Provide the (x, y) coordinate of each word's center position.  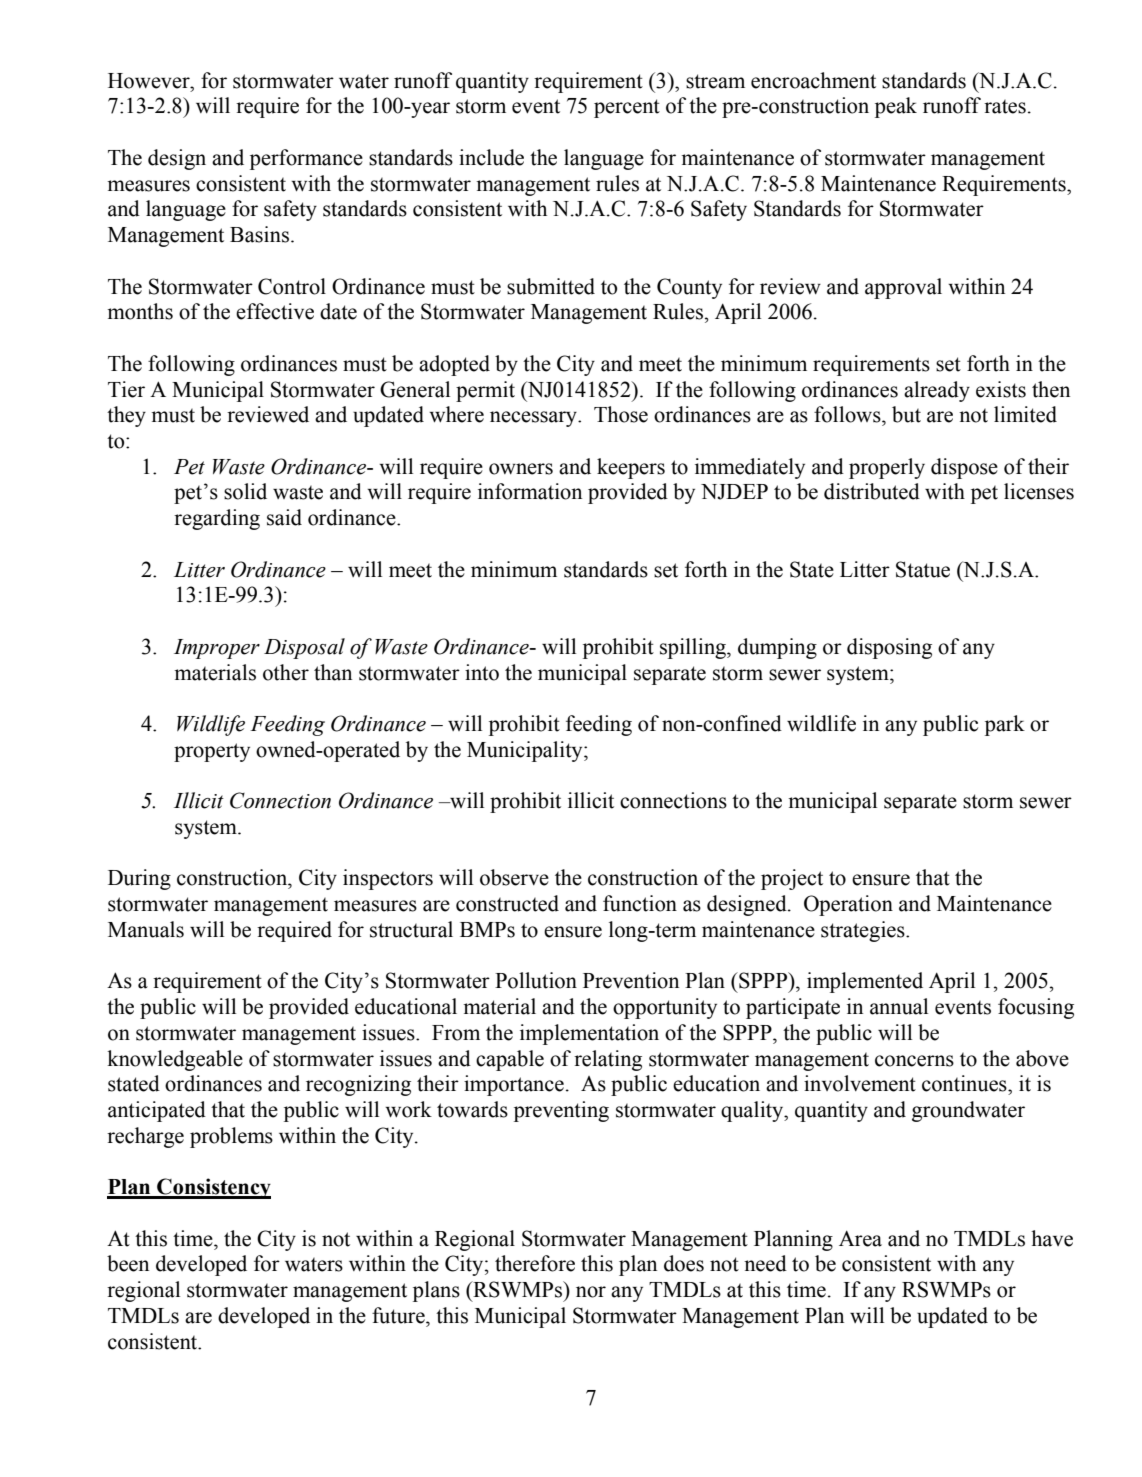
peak (896, 107)
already (937, 391)
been (128, 1263)
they (126, 416)
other (286, 672)
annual (899, 1006)
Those (621, 414)
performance (306, 159)
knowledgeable (175, 1060)
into (482, 672)
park (1005, 725)
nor (591, 1292)
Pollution (536, 980)
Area (860, 1238)
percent (627, 108)
